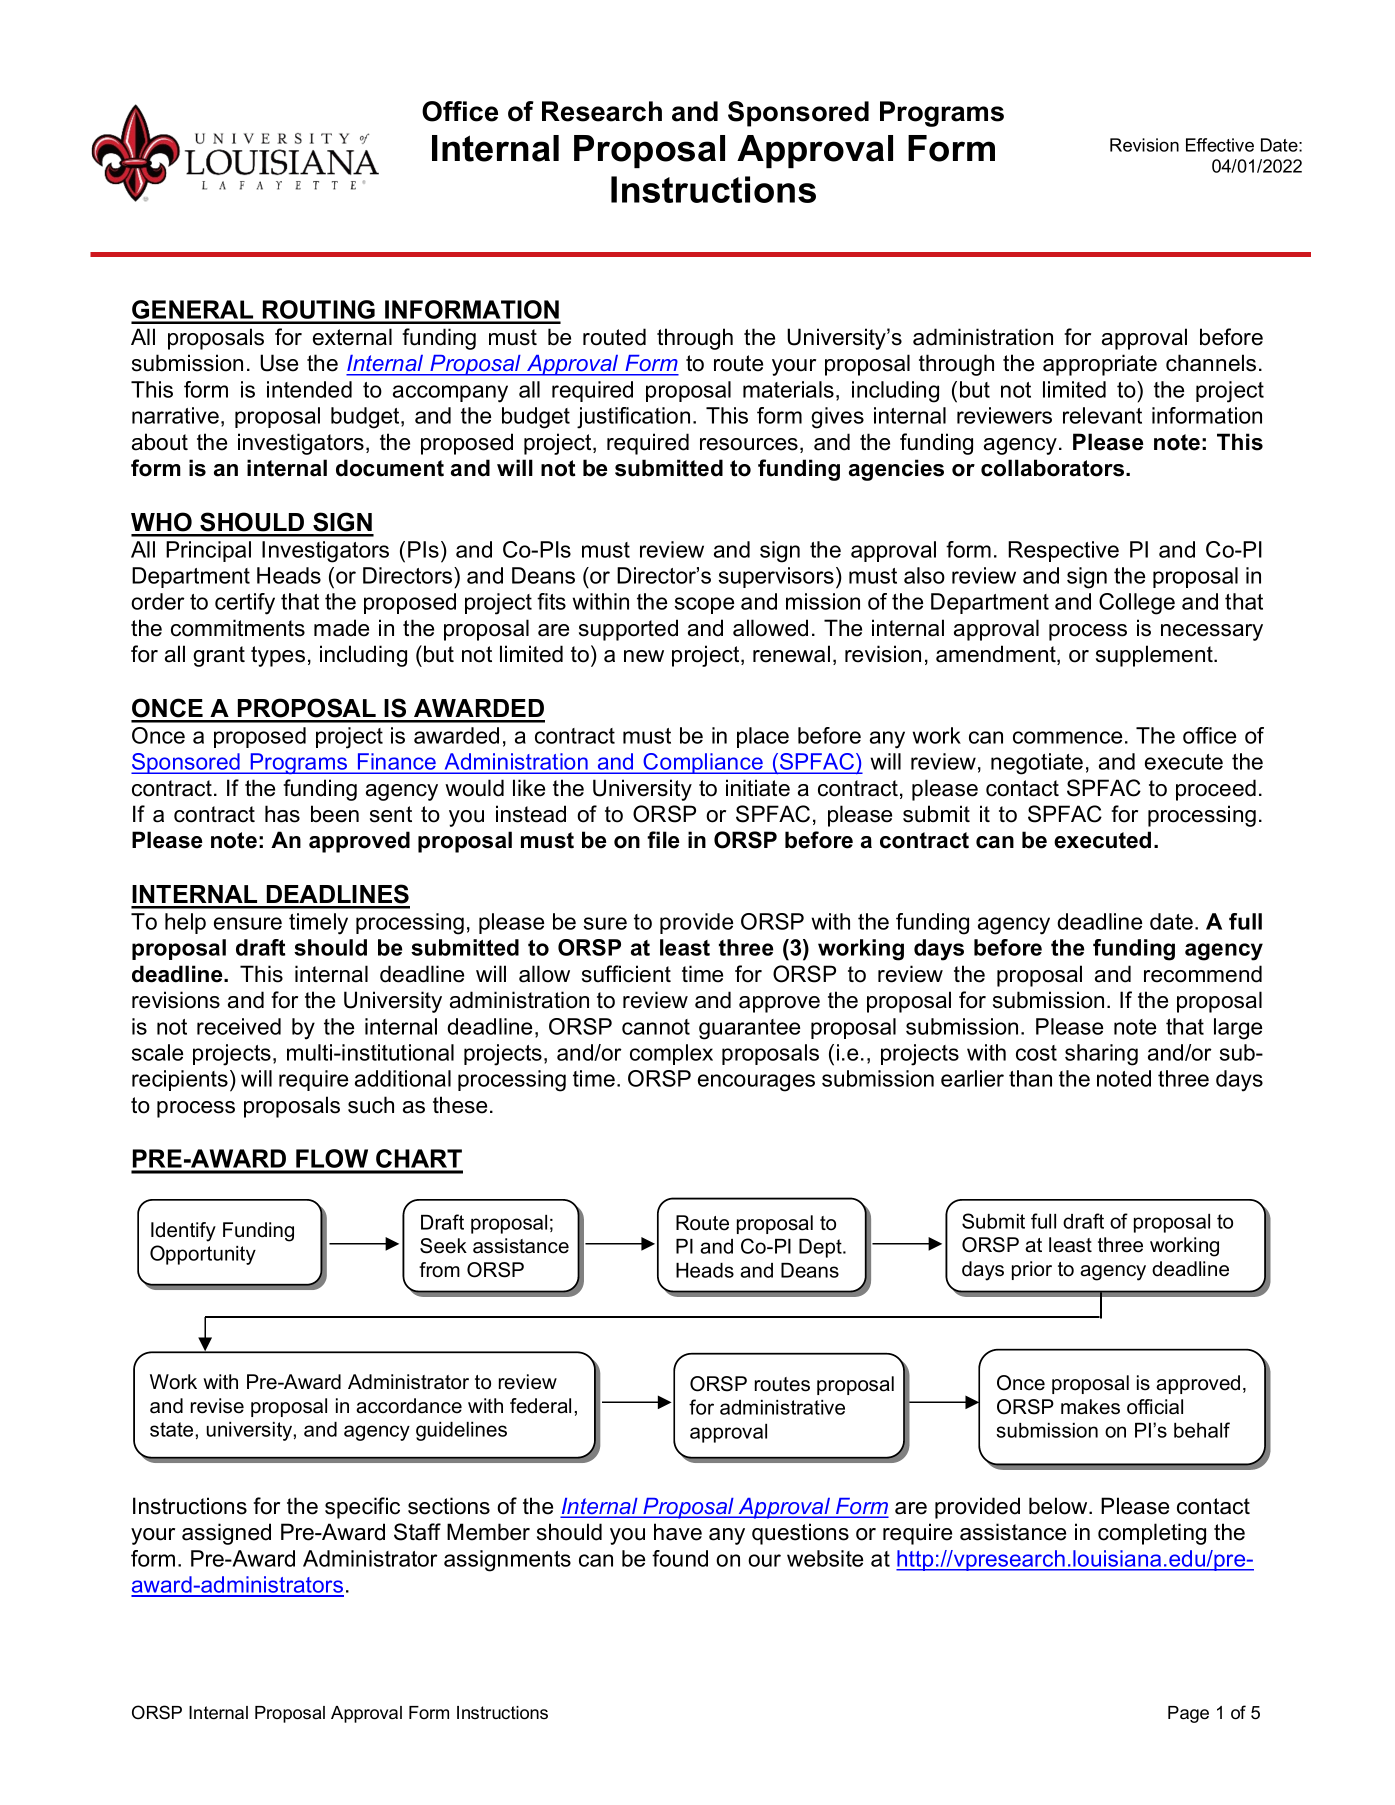  What do you see at coordinates (352, 337) in the screenshot?
I see `external` at bounding box center [352, 337].
